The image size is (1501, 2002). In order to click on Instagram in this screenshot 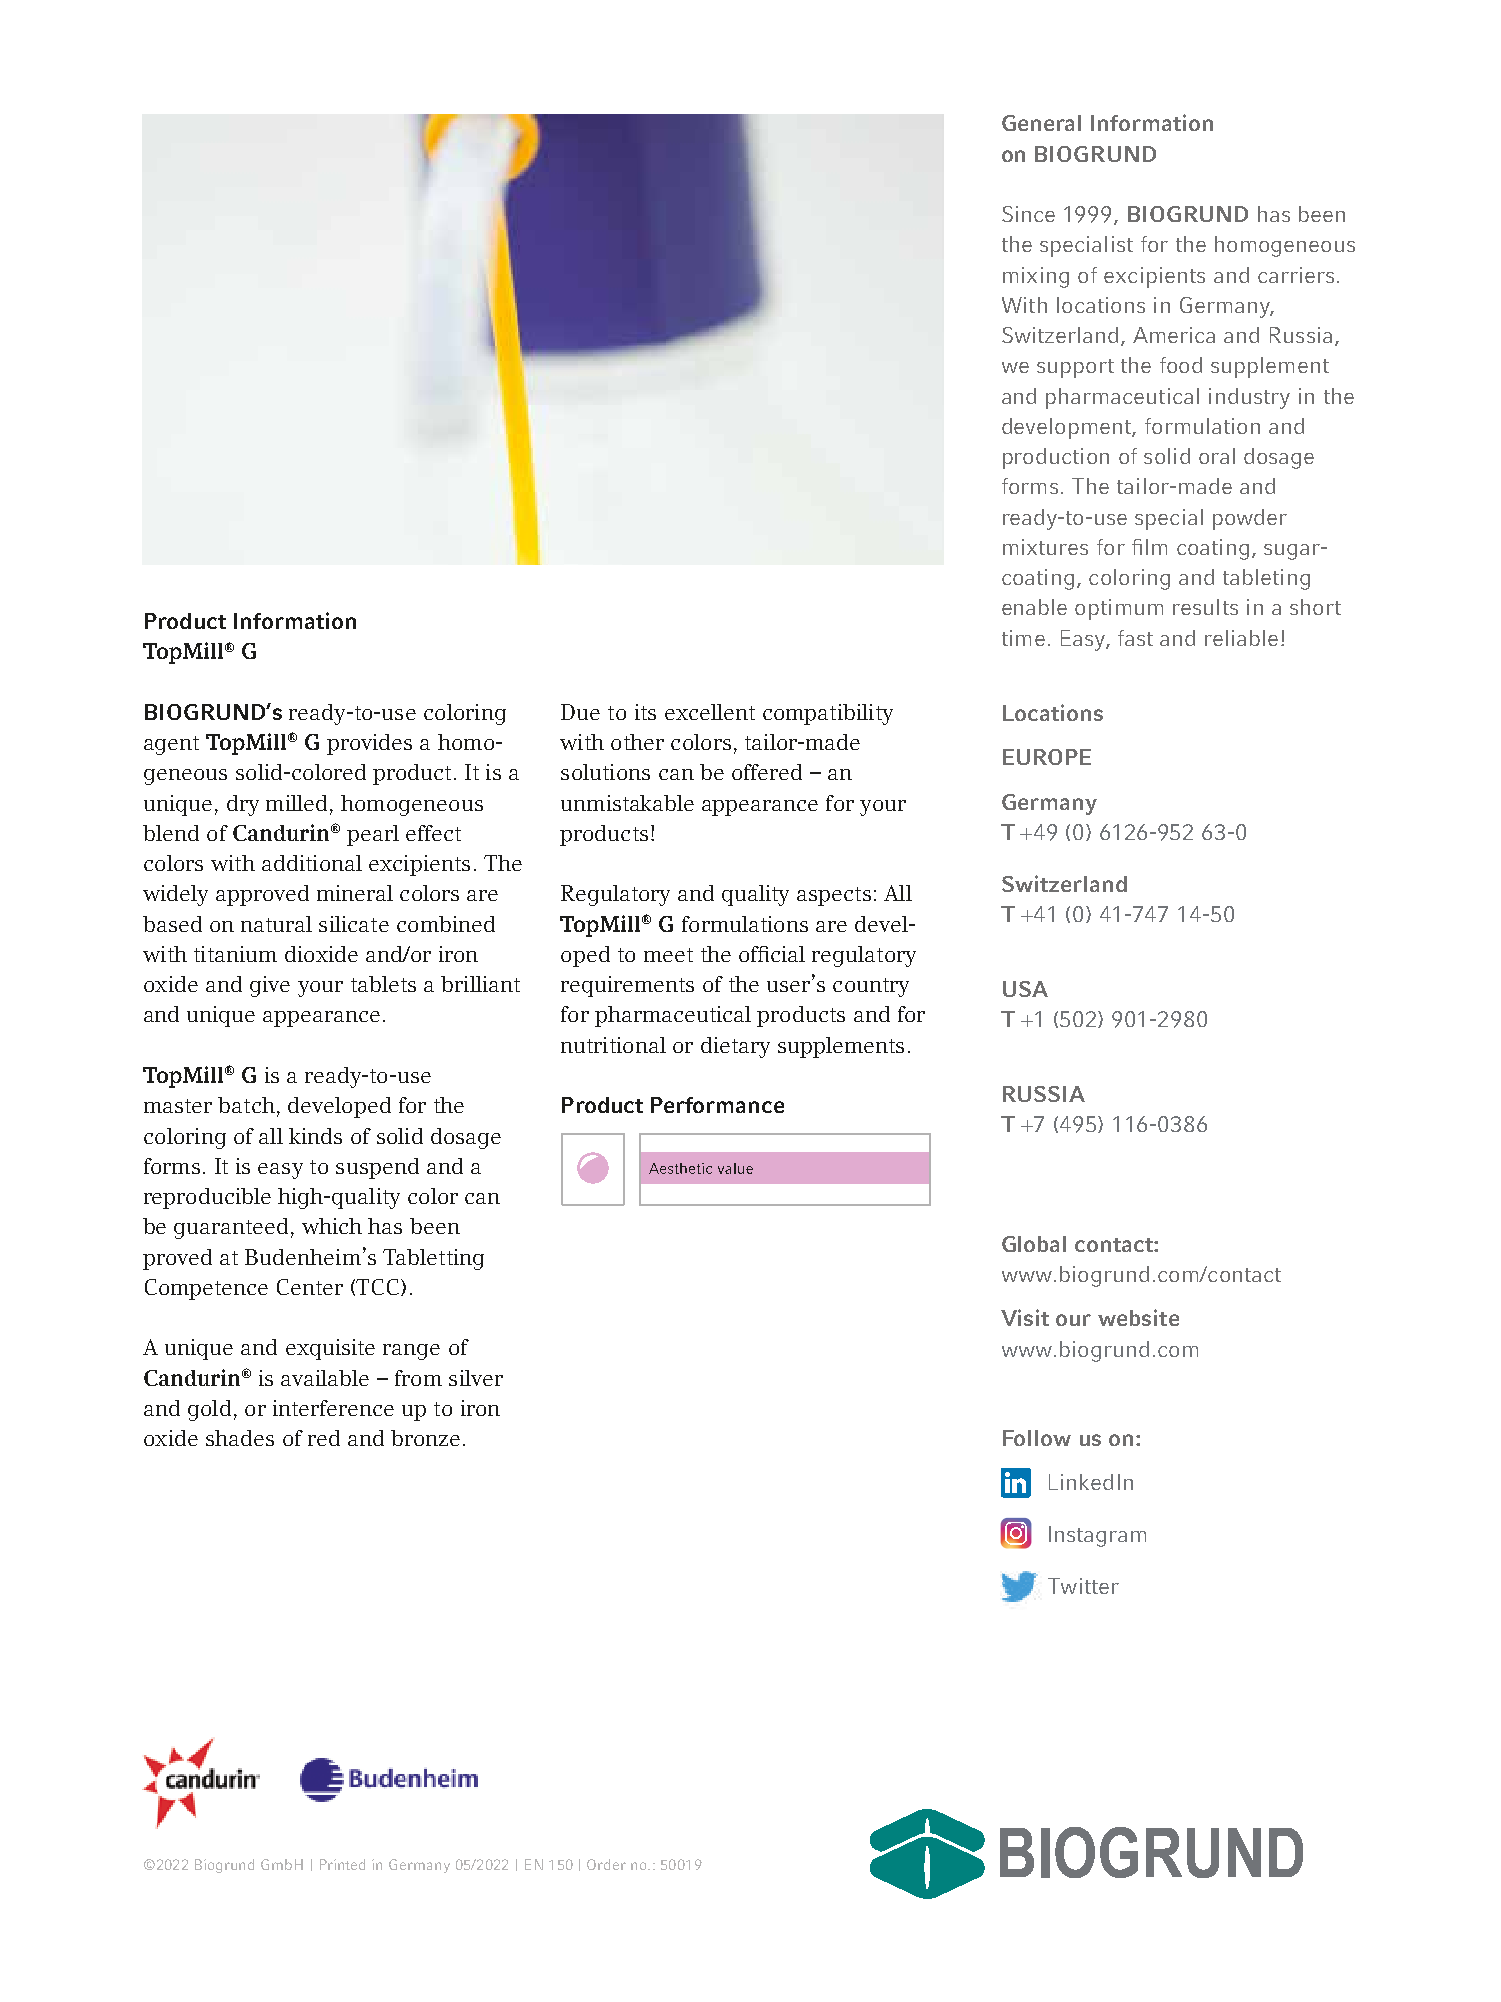, I will do `click(1097, 1536)`.
